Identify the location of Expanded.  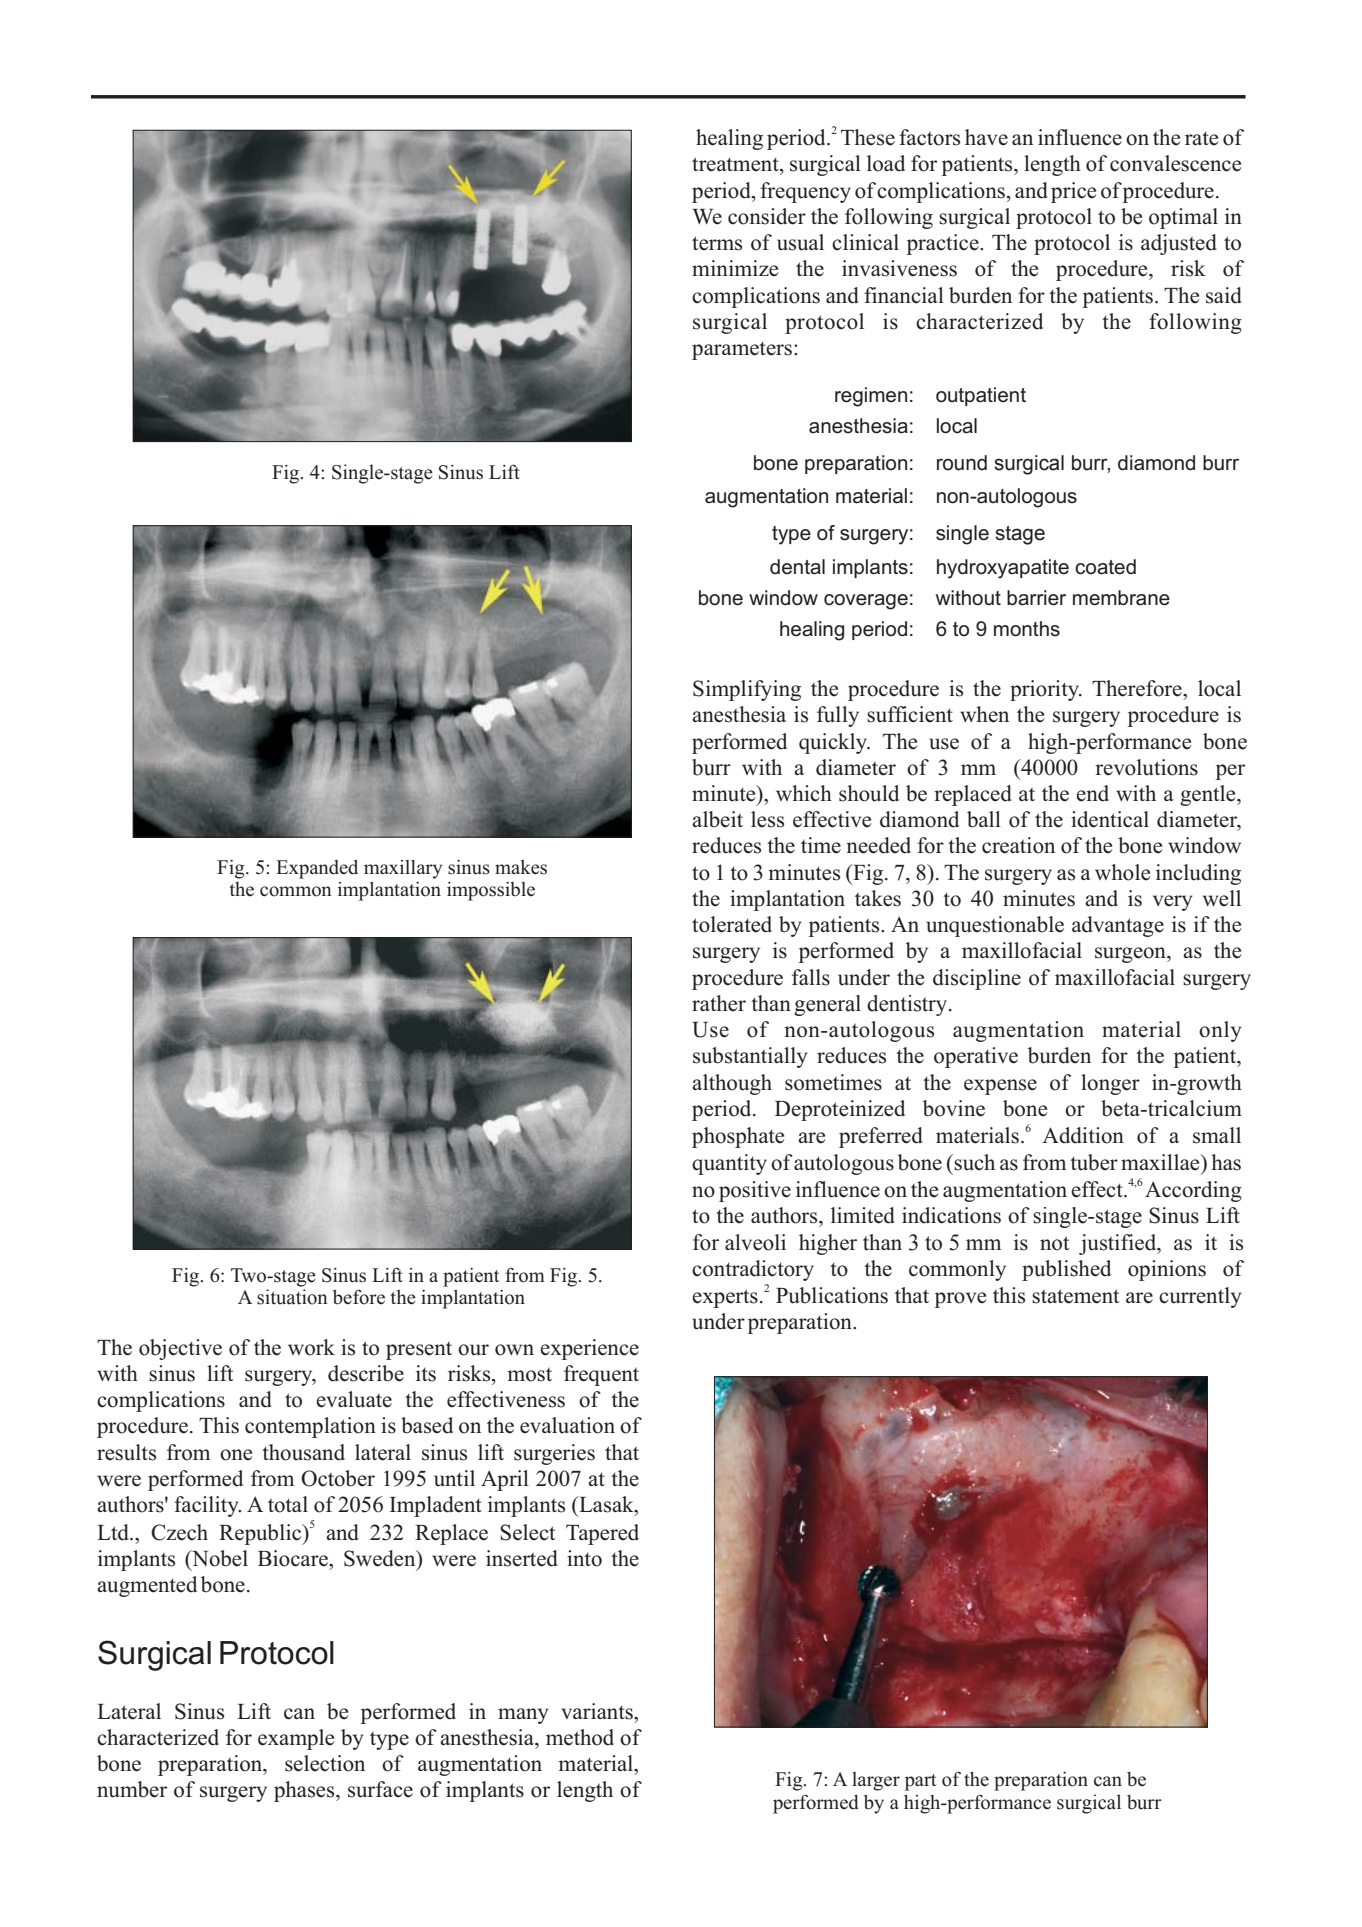
(317, 869).
